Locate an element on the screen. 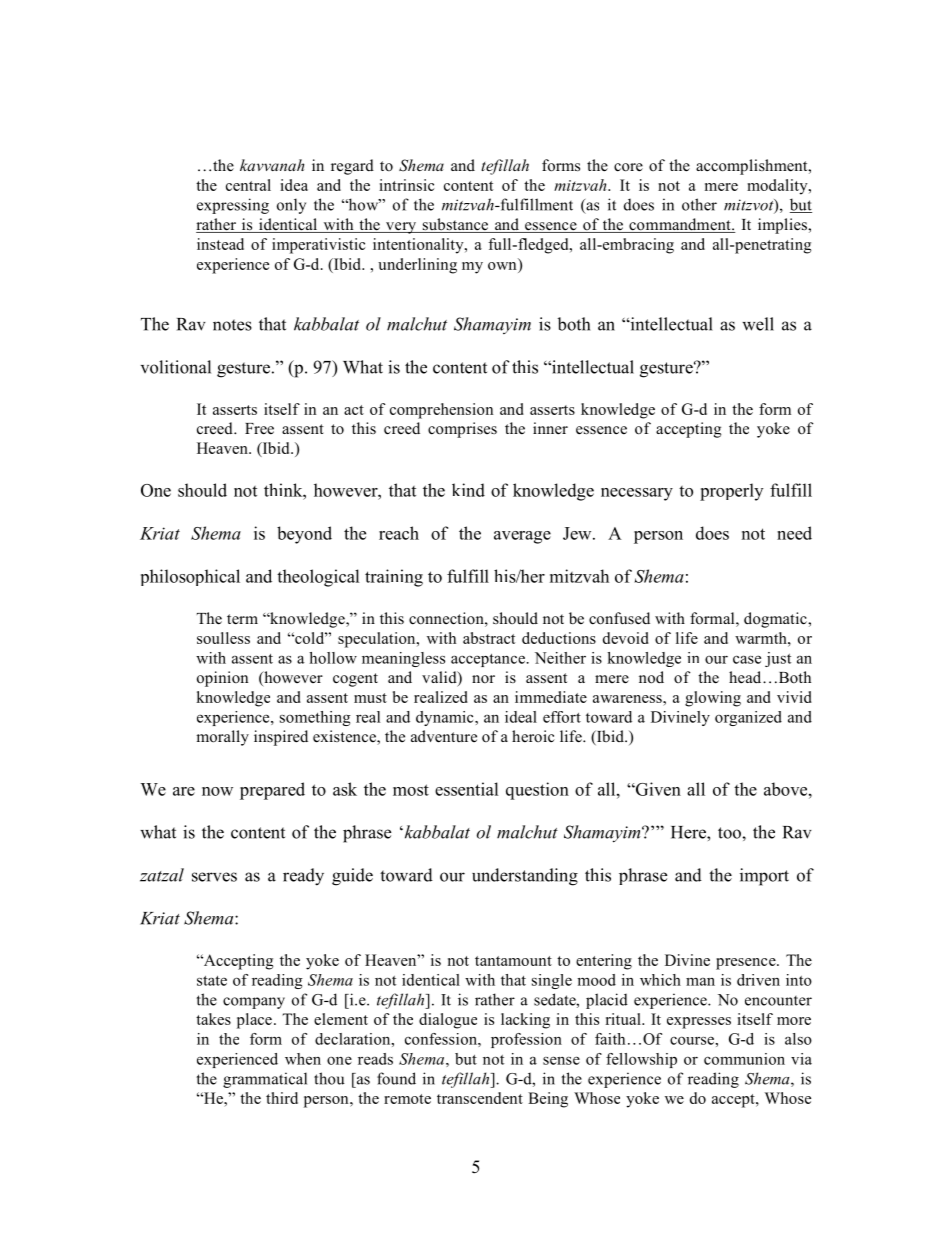 The image size is (952, 1233). transcendent is located at coordinates (480, 1098).
